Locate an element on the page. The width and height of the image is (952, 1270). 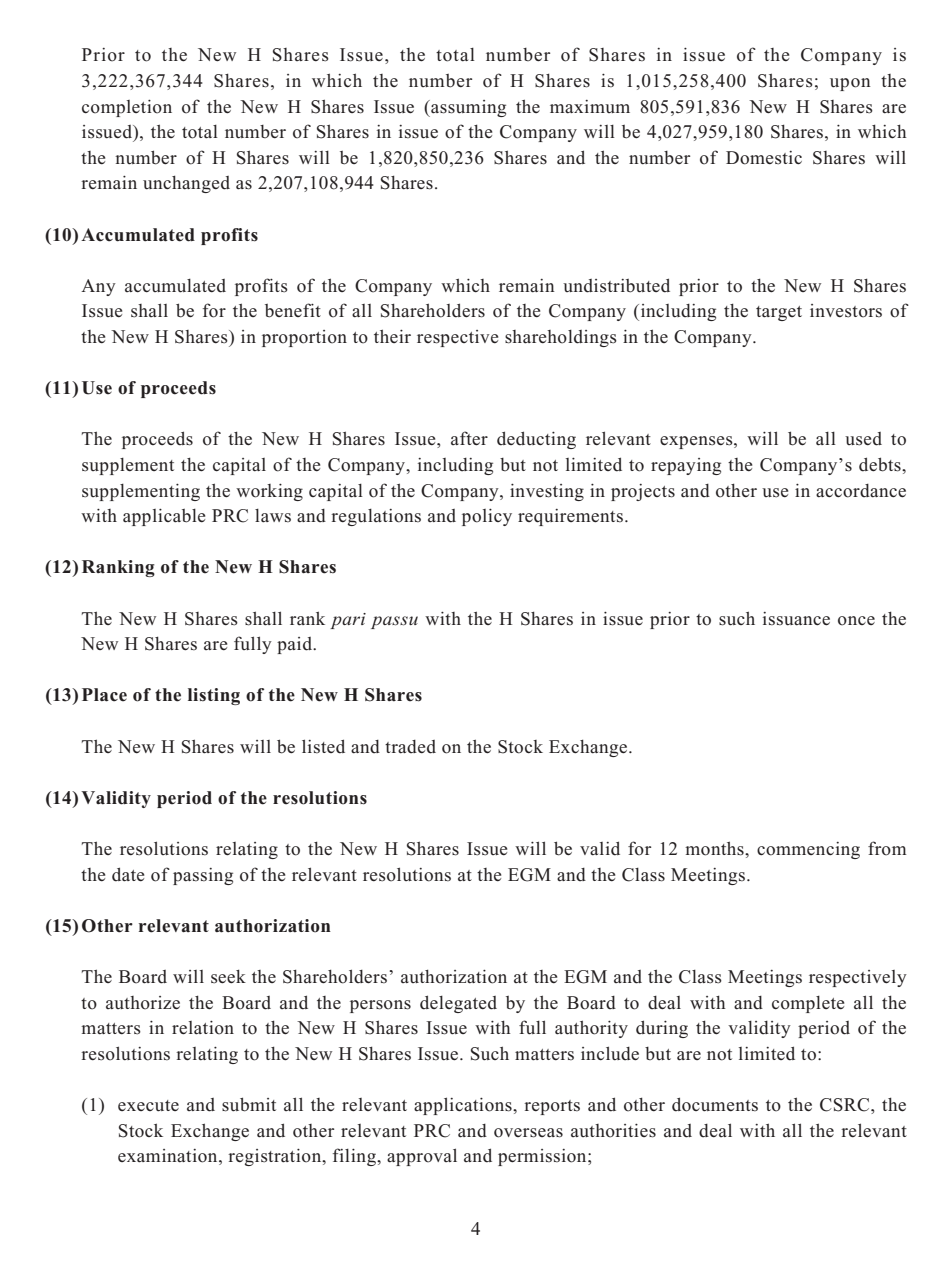
passing is located at coordinates (203, 876).
